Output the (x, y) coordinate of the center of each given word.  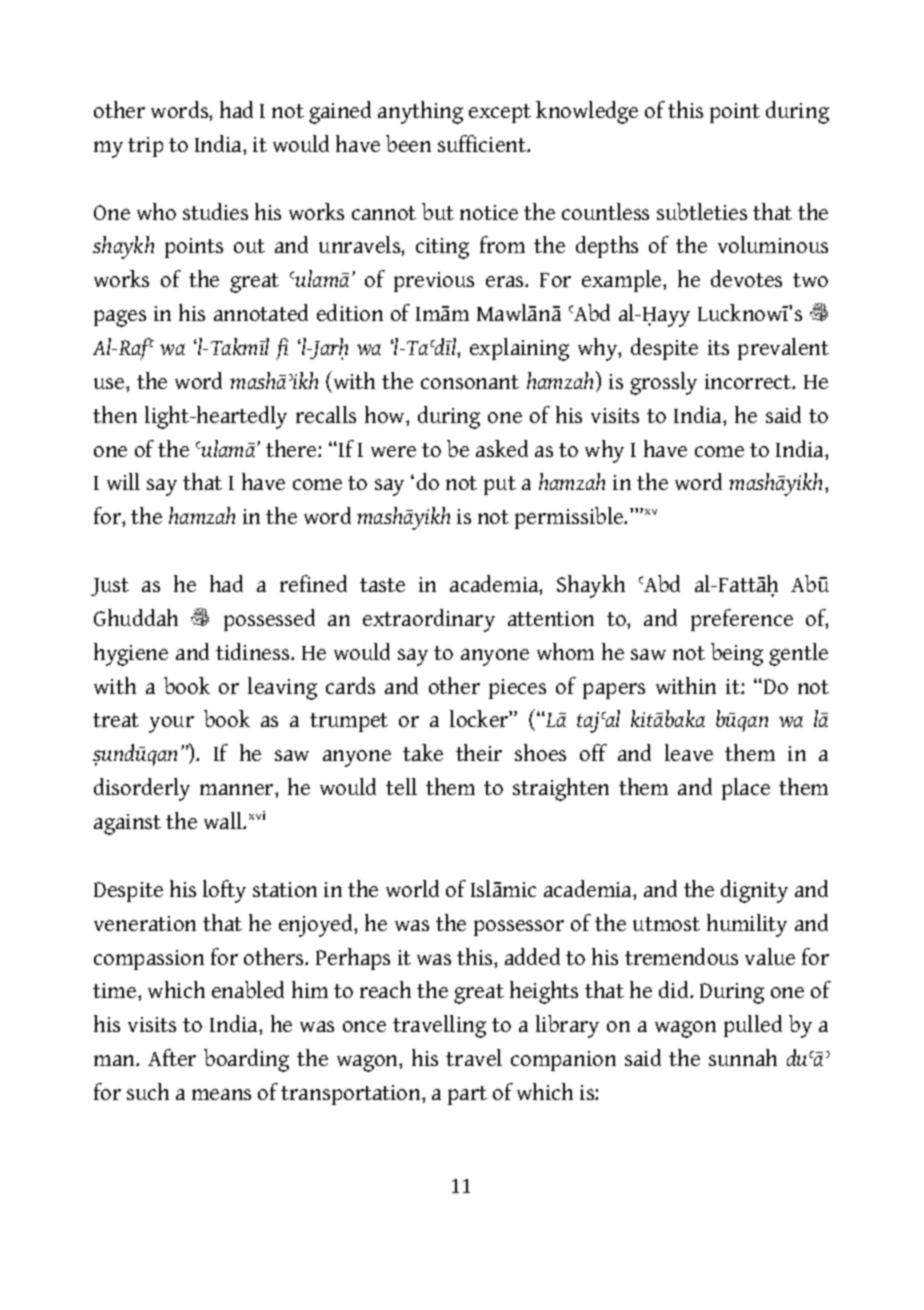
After (172, 1057)
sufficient (483, 143)
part (467, 1095)
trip (145, 147)
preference (742, 620)
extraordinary (429, 620)
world (412, 888)
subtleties (702, 211)
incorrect (749, 381)
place (746, 789)
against (127, 824)
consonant (470, 382)
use (110, 383)
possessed (269, 620)
